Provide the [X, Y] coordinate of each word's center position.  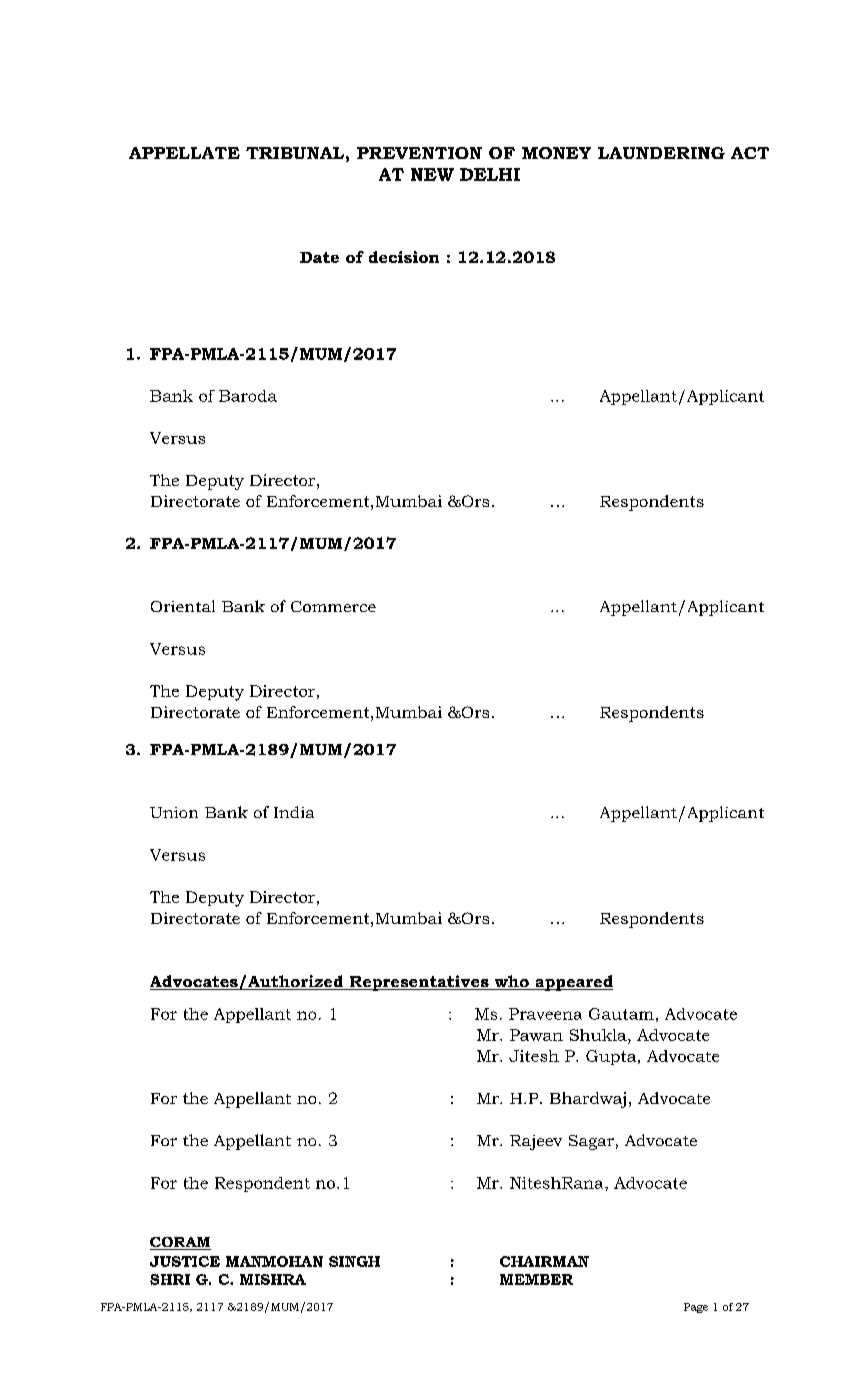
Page [696, 1308]
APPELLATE [184, 153]
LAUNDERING [661, 153]
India [294, 812]
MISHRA [273, 1279]
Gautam [621, 1014]
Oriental [183, 606]
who [511, 982]
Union [174, 812]
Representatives [419, 983]
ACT [750, 153]
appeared [573, 983]
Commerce [333, 606]
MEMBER [536, 1279]
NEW [432, 174]
